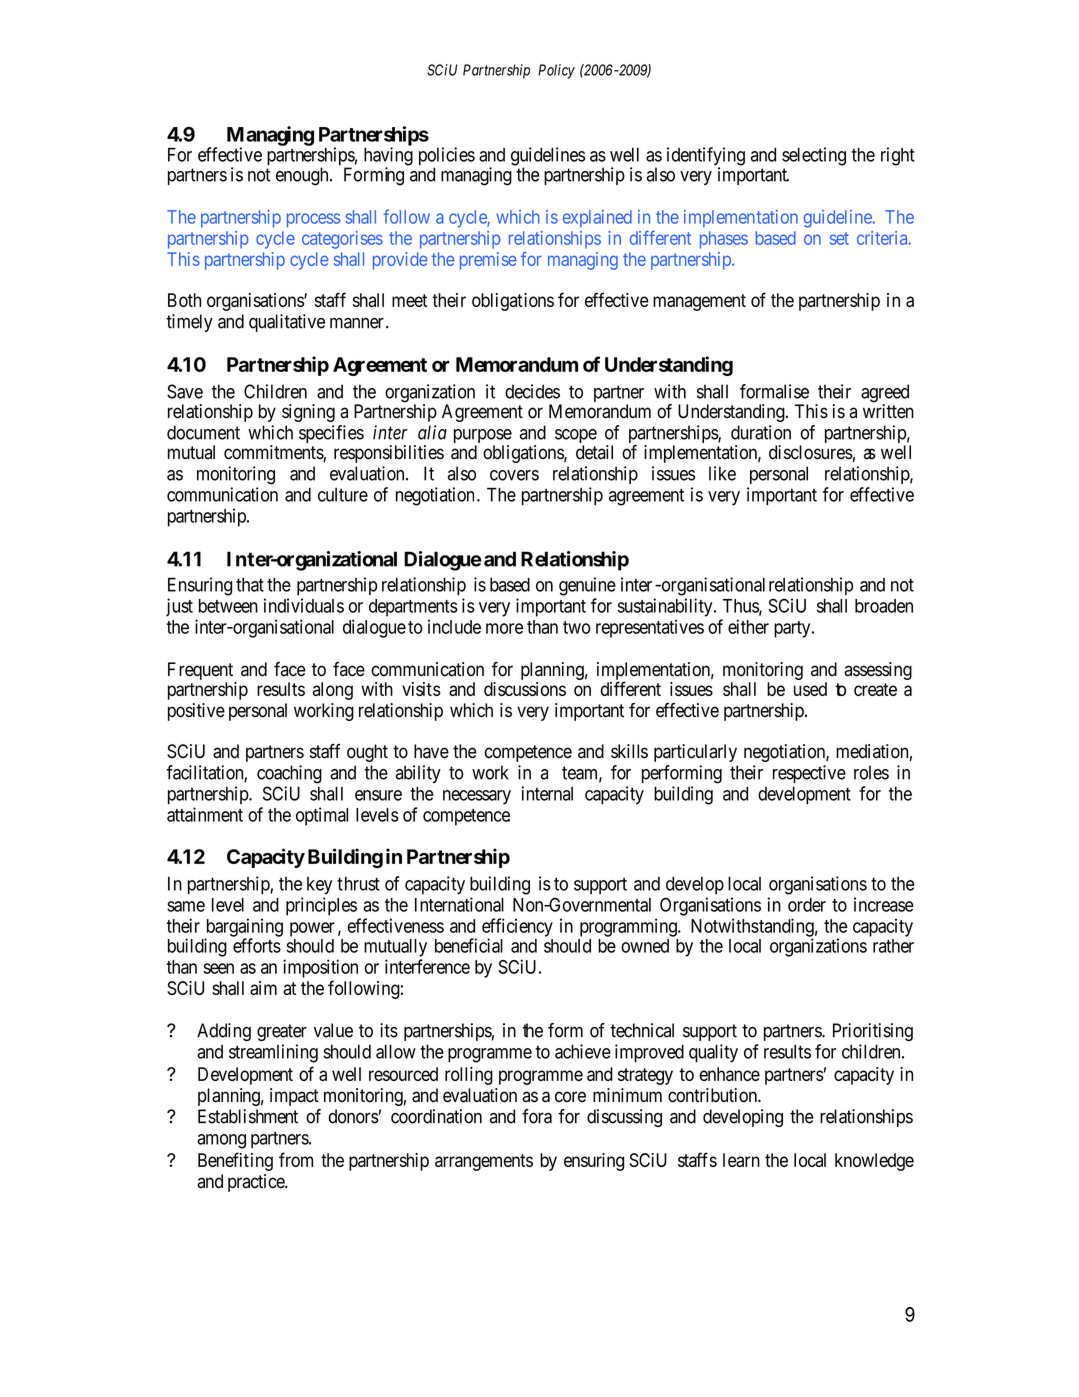 The image size is (1079, 1397). Describe the element at coordinates (885, 394) in the screenshot. I see `agreed` at that location.
